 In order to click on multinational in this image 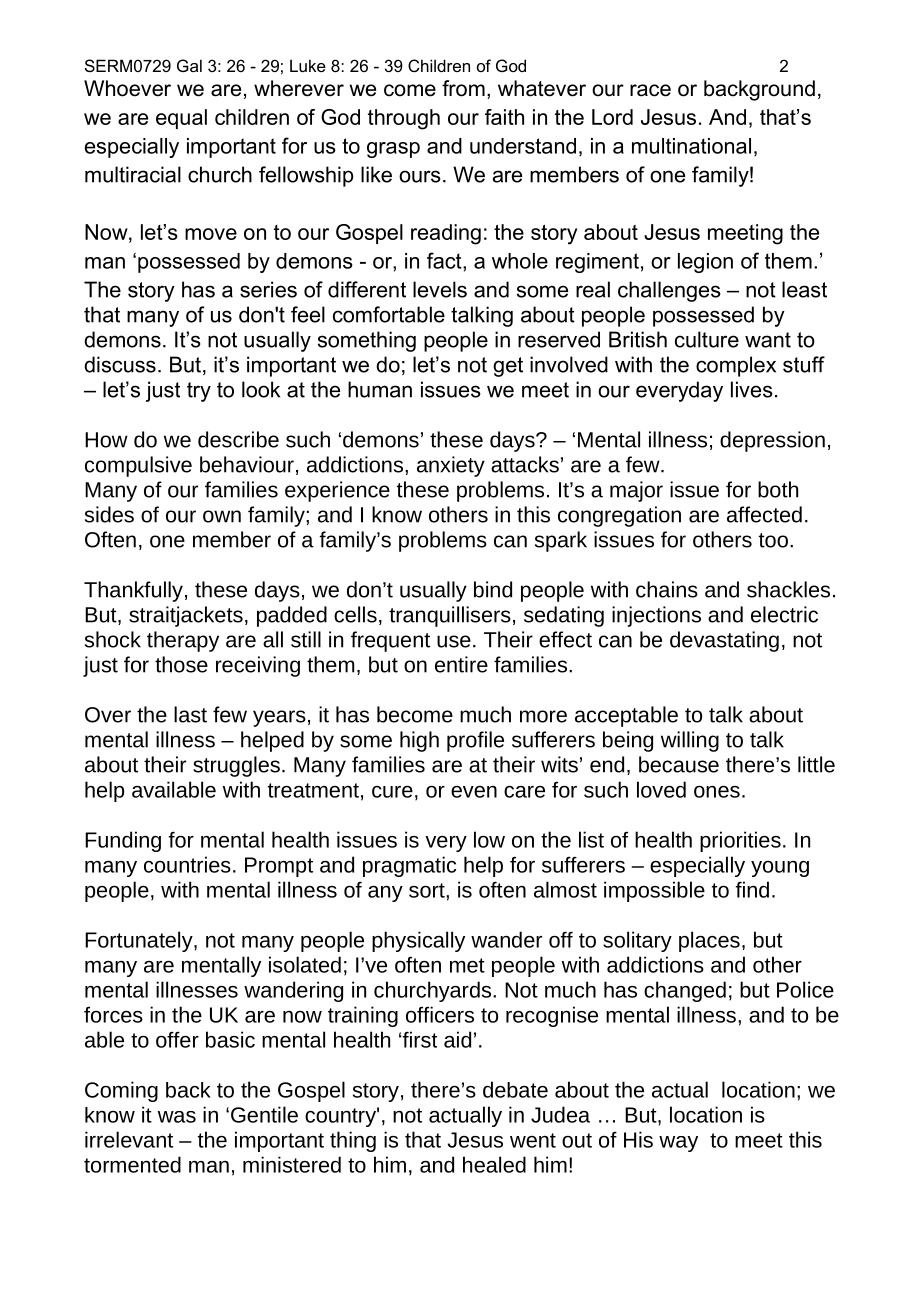, I will do `click(691, 146)`.
